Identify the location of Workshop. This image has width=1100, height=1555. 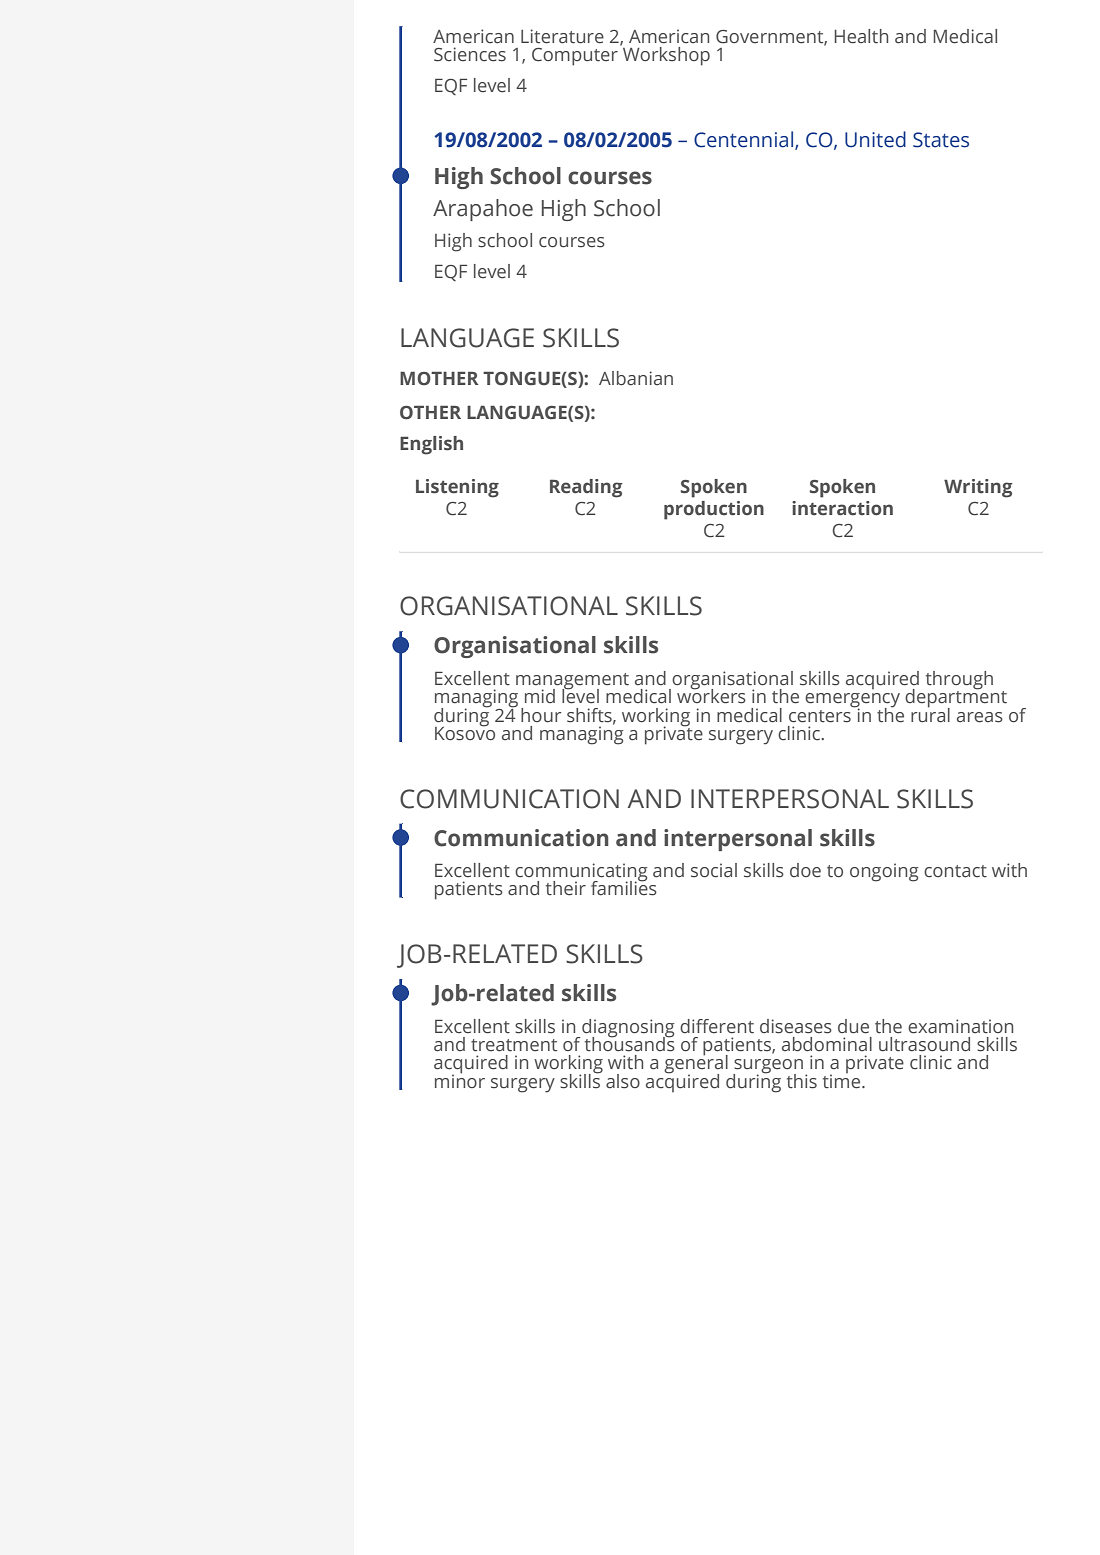
(665, 55).
